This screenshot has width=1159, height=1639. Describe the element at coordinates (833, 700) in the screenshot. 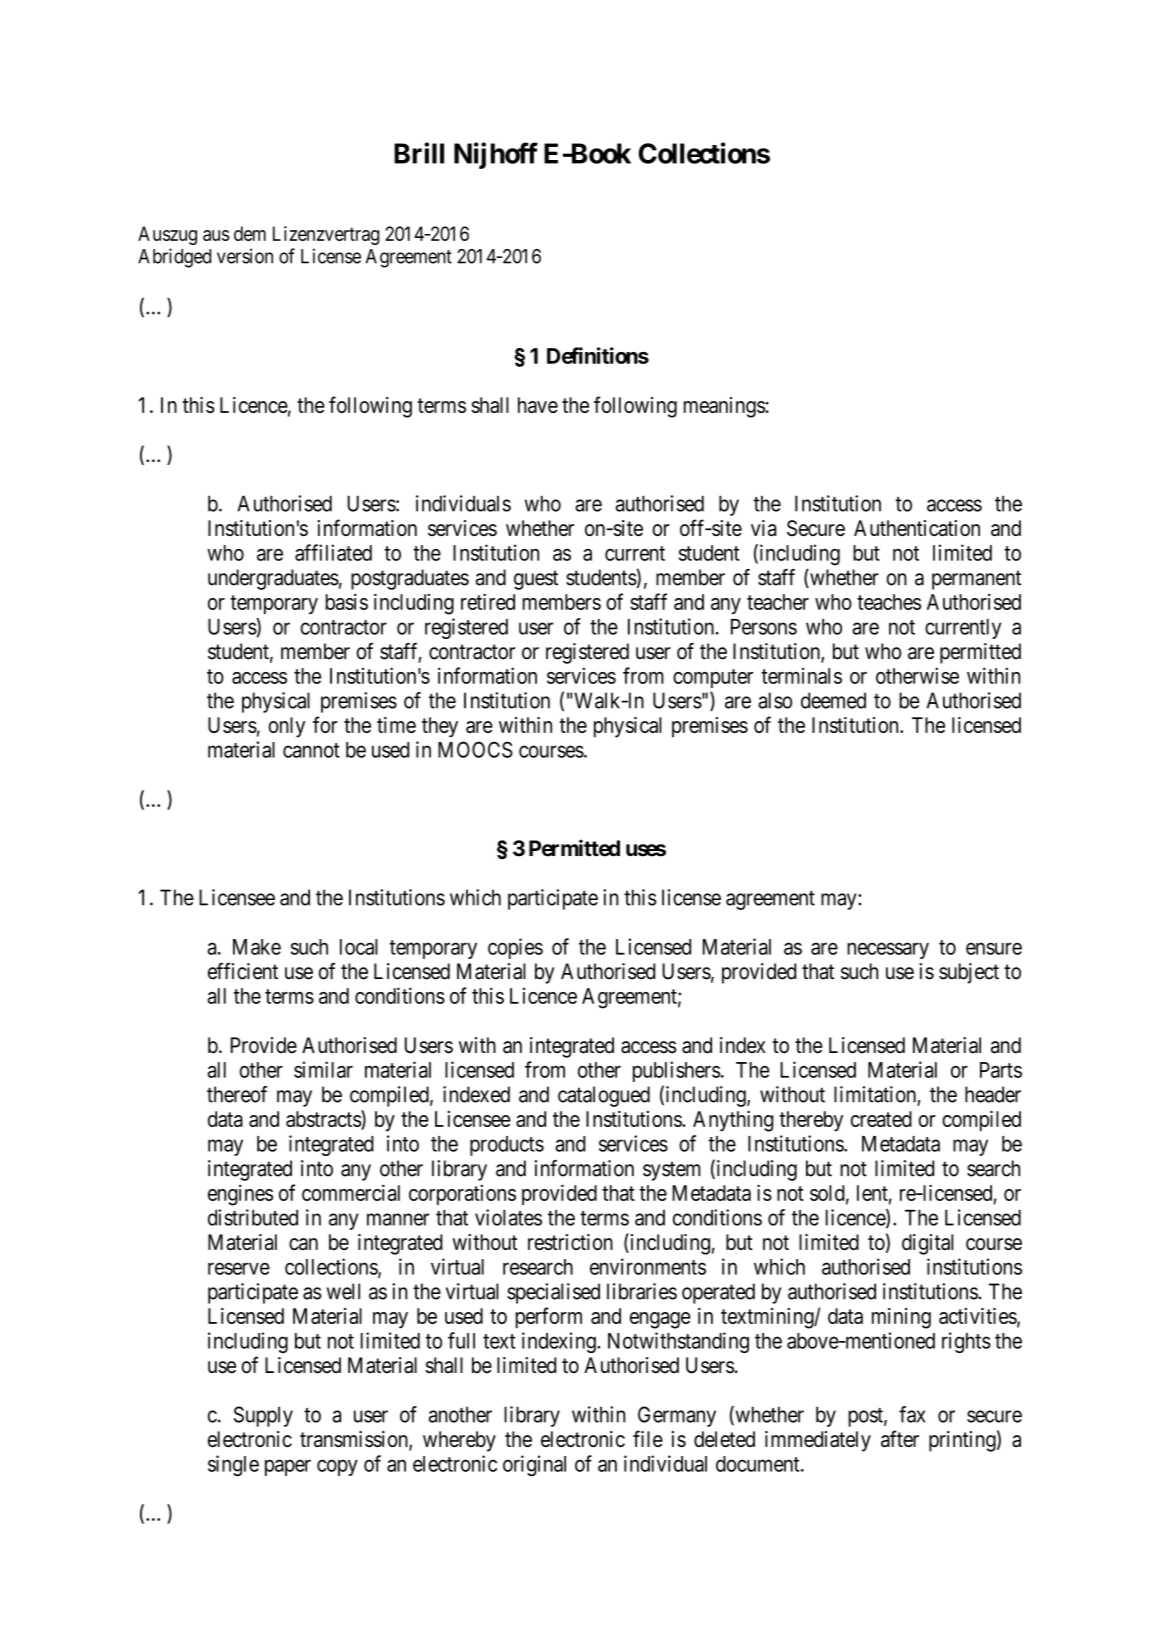

I see `deemed` at that location.
